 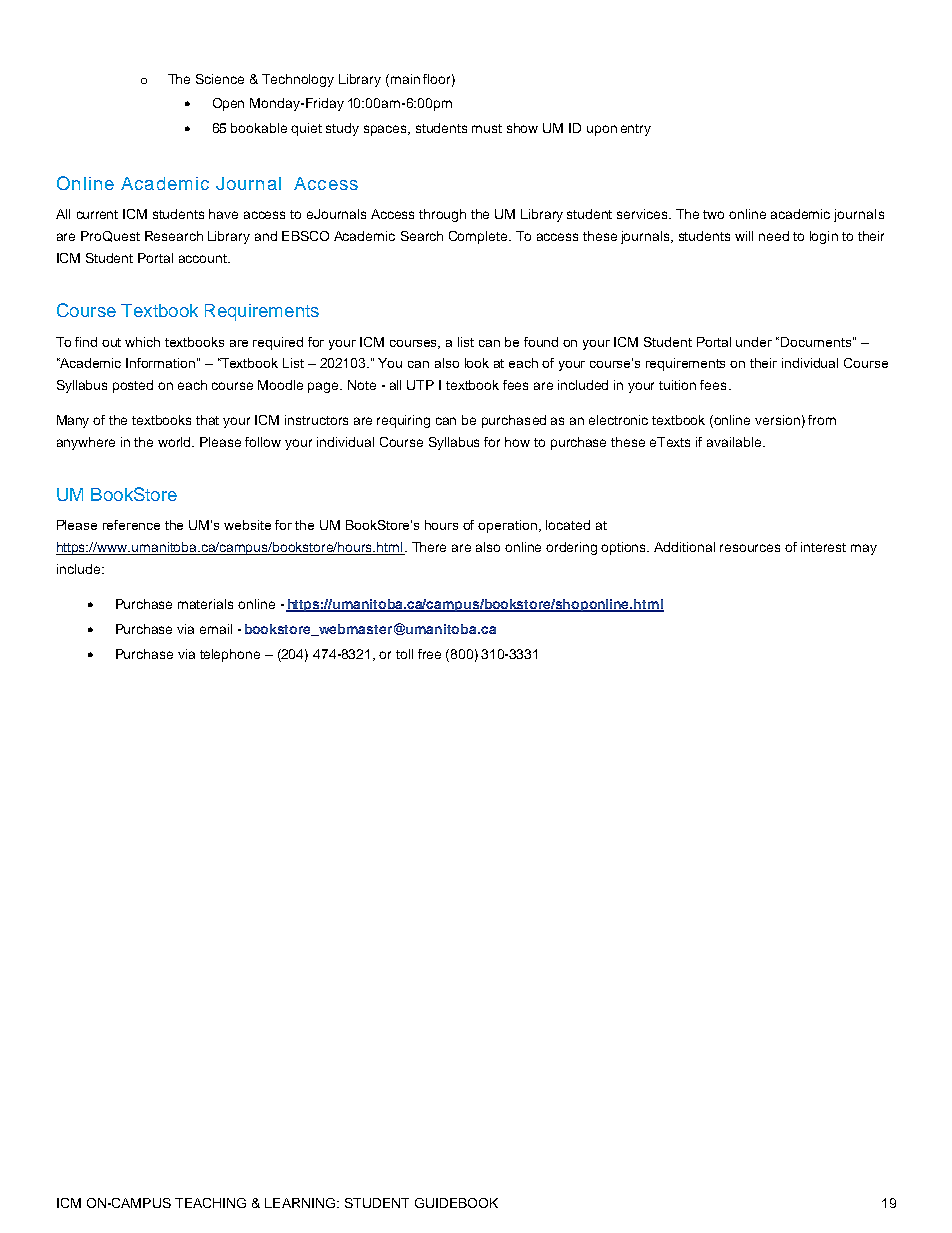 I want to click on must, so click(x=487, y=128).
